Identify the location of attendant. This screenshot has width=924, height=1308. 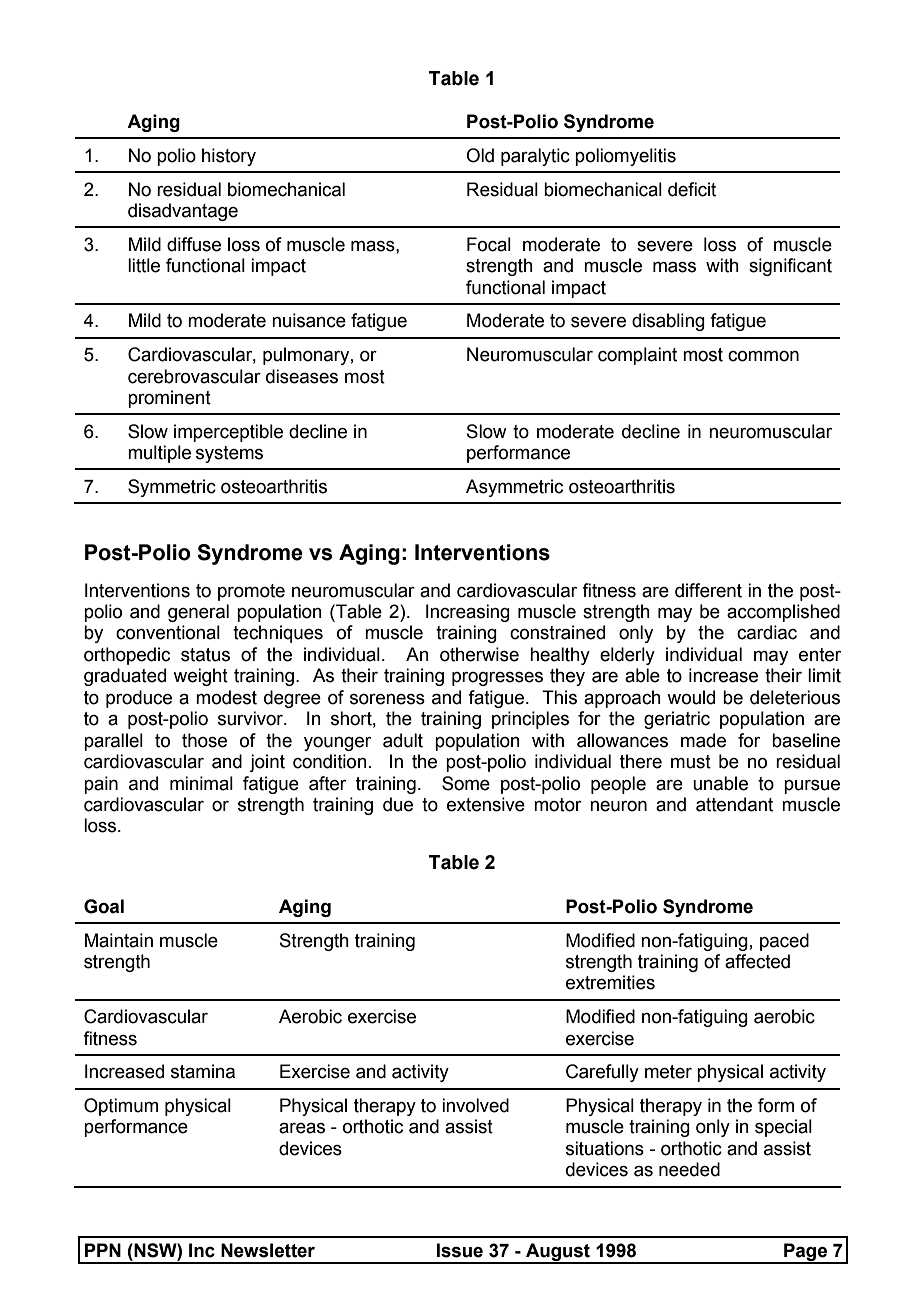
(734, 804).
